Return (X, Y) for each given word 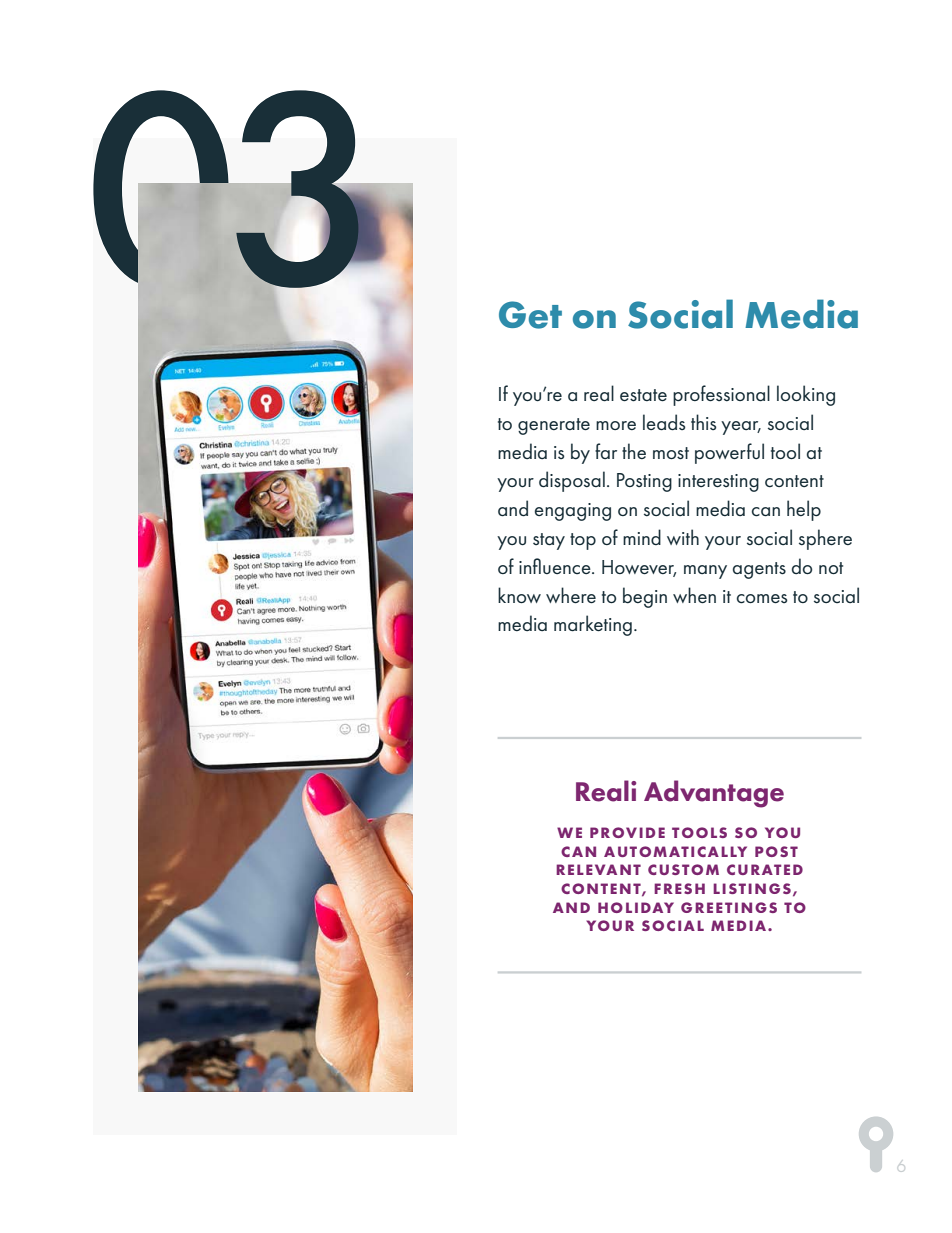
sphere (825, 539)
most (671, 453)
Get (530, 315)
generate (554, 426)
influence (556, 566)
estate (643, 395)
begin (645, 597)
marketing (593, 625)
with (683, 537)
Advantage (714, 794)
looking (806, 395)
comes (762, 599)
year (741, 428)
